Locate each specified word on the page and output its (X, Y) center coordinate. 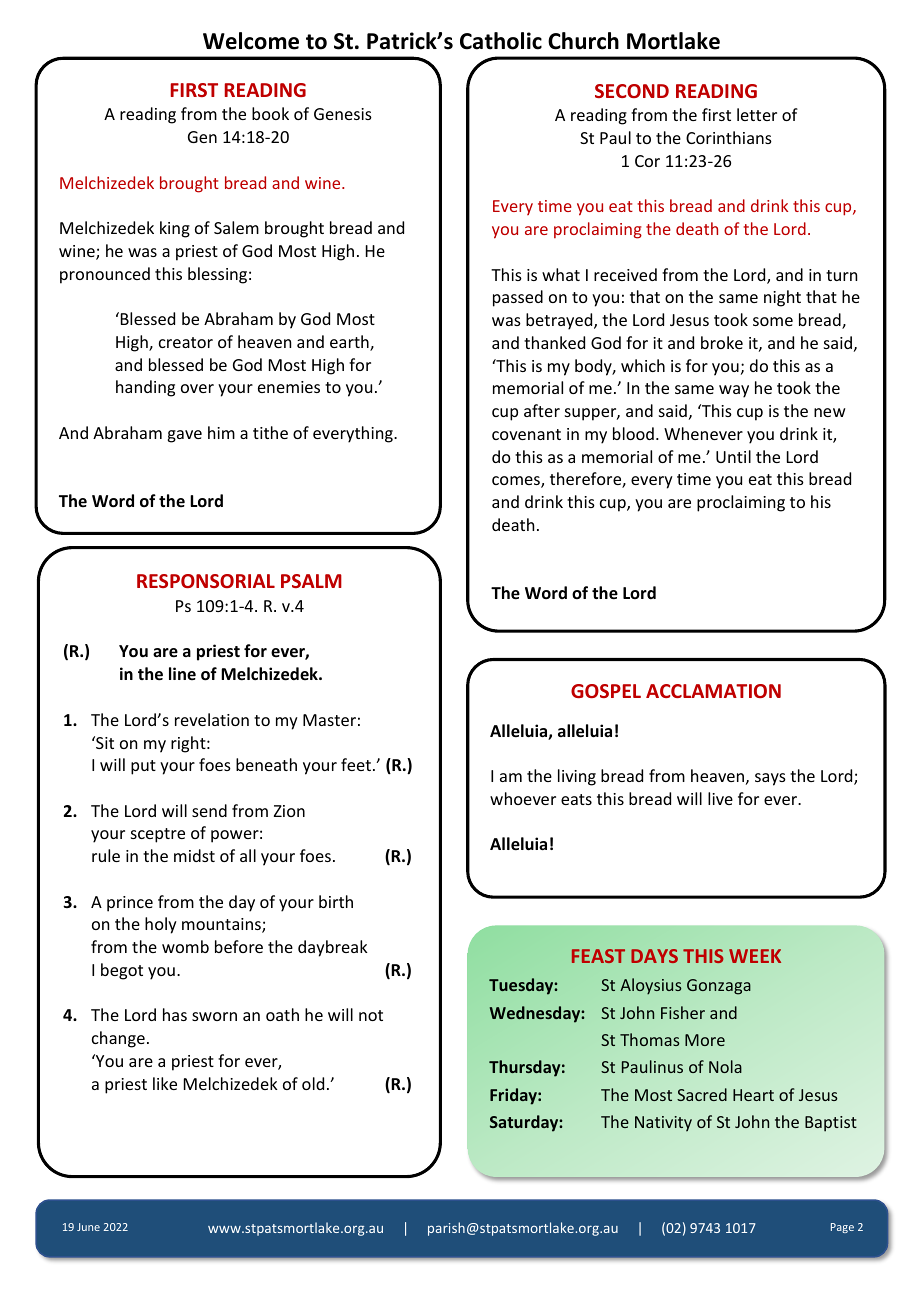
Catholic (501, 41)
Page (842, 1228)
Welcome (251, 41)
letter (757, 114)
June (88, 1227)
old (313, 1083)
